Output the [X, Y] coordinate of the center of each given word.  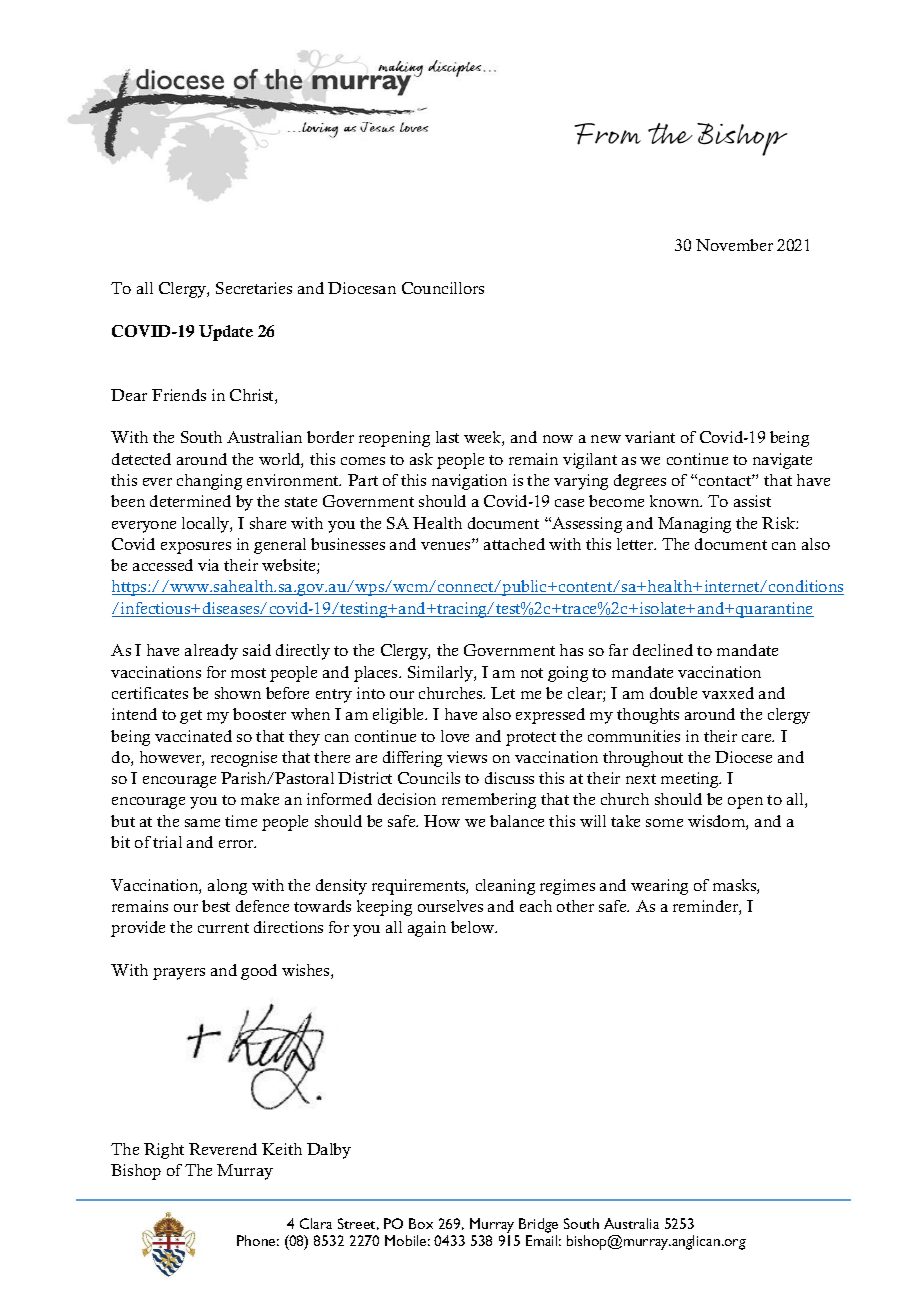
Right [164, 1151]
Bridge [538, 1225]
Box [421, 1223]
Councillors [443, 288]
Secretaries [254, 288]
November [734, 245]
